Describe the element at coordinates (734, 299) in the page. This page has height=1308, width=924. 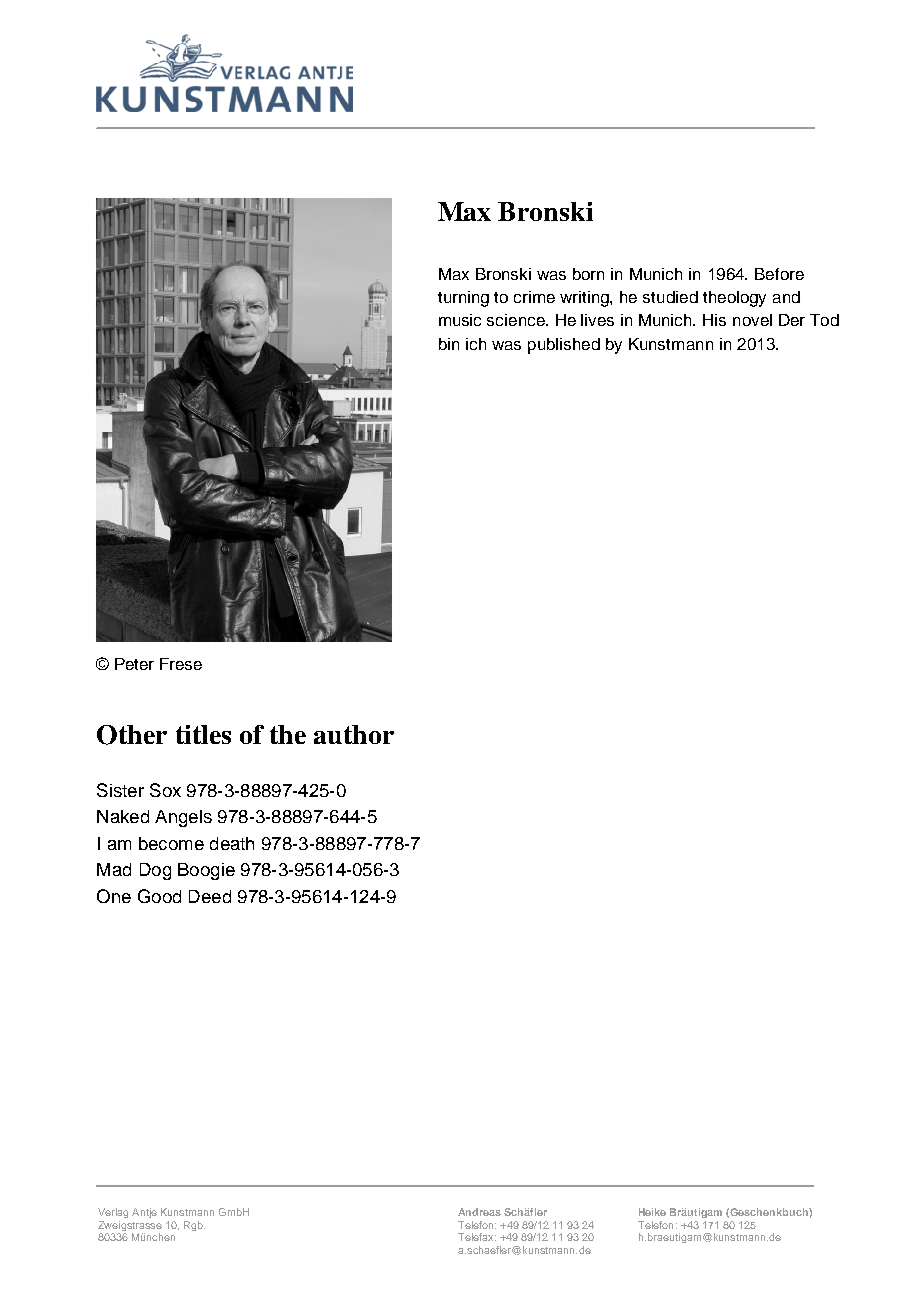
I see `theology` at that location.
